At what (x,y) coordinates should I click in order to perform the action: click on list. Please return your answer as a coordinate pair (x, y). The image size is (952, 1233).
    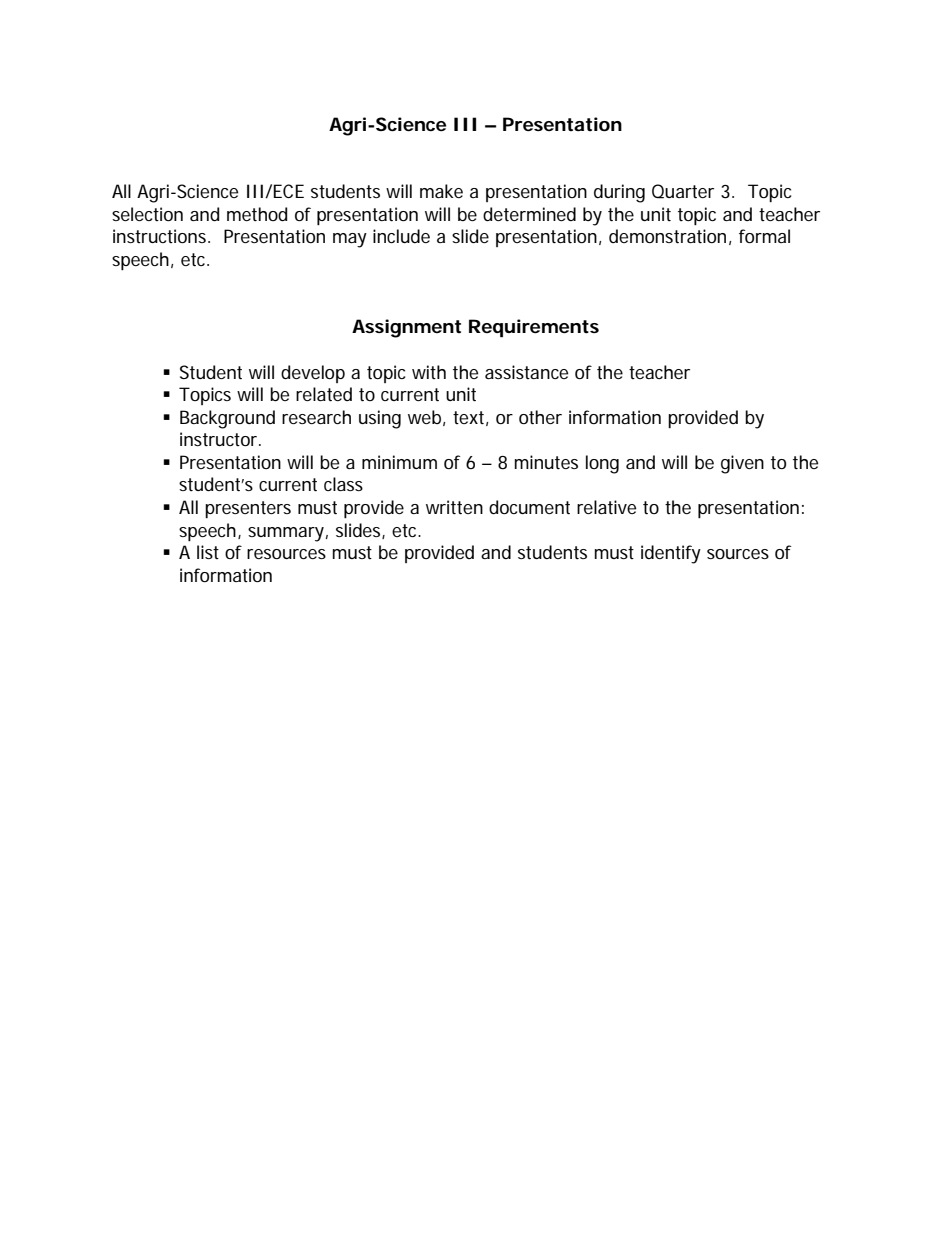
    Looking at the image, I should click on (208, 552).
